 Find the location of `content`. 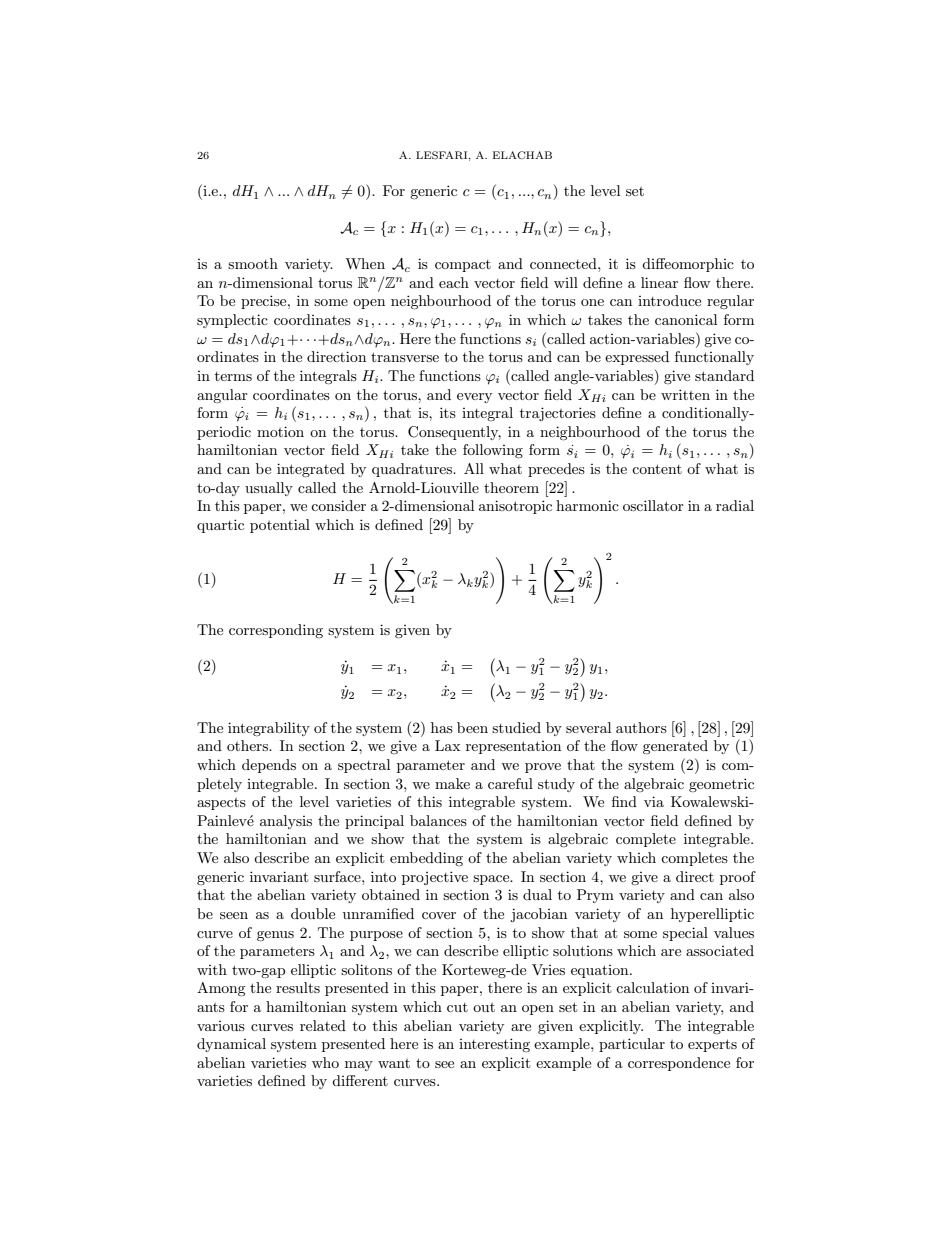

content is located at coordinates (657, 469).
